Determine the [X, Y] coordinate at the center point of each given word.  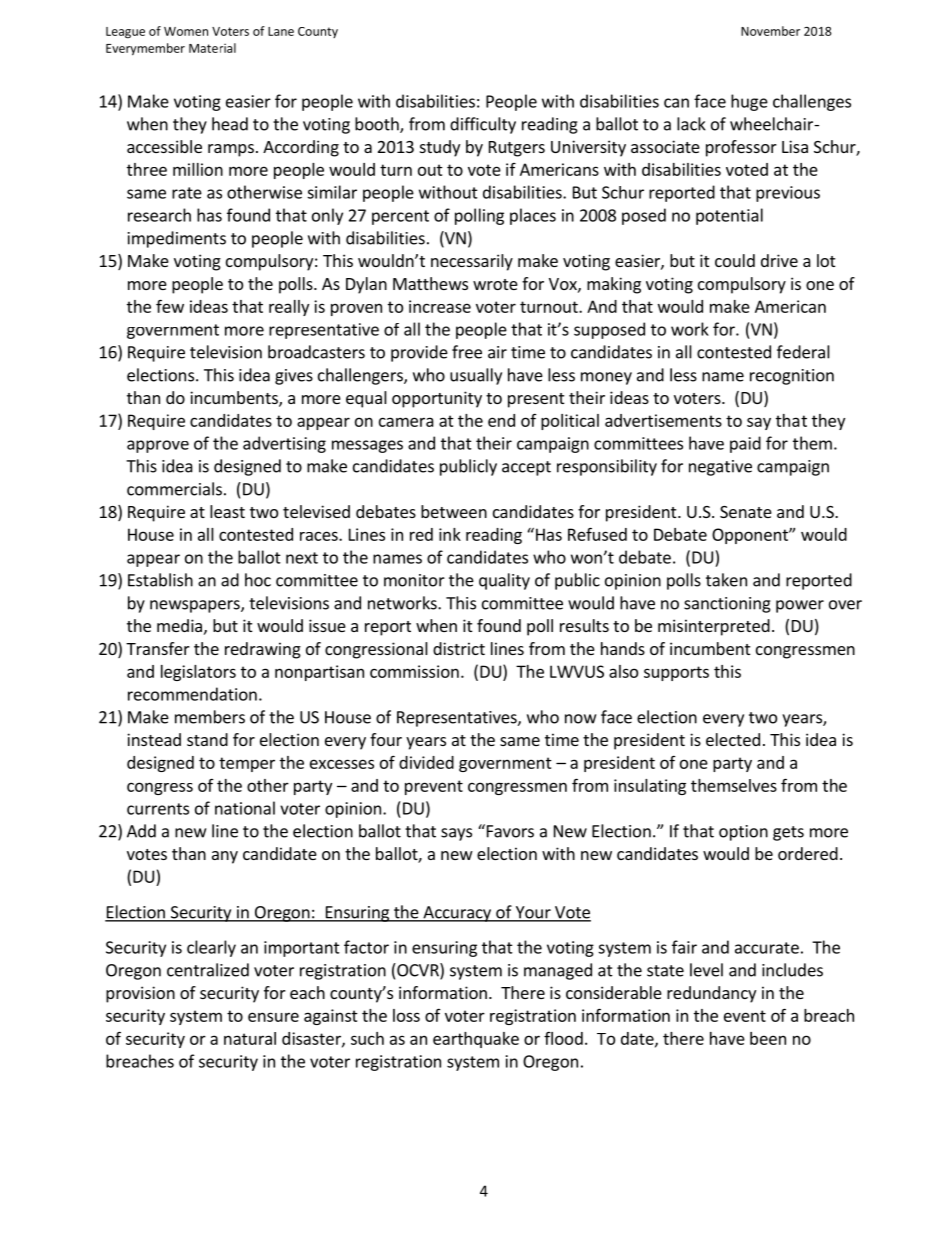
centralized [208, 970]
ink [450, 534]
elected [733, 739]
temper [247, 764]
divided [426, 762]
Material [212, 48]
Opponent [751, 536]
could [735, 260]
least [227, 511]
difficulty [483, 125]
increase [440, 306]
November [770, 31]
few [170, 306]
